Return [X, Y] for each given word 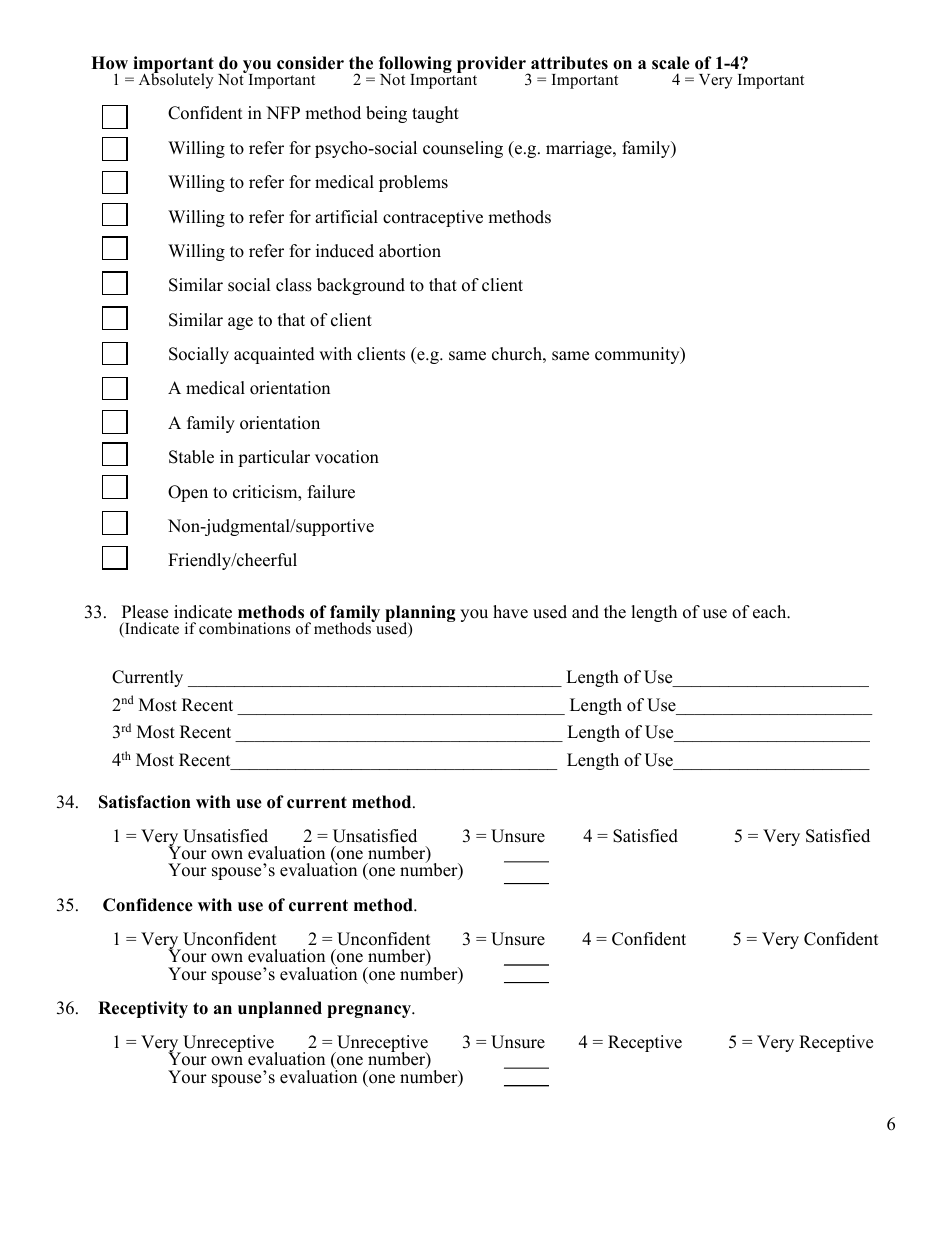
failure [331, 492]
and [585, 612]
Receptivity [143, 1009]
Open [188, 493]
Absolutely [176, 80]
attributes [569, 63]
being [386, 114]
